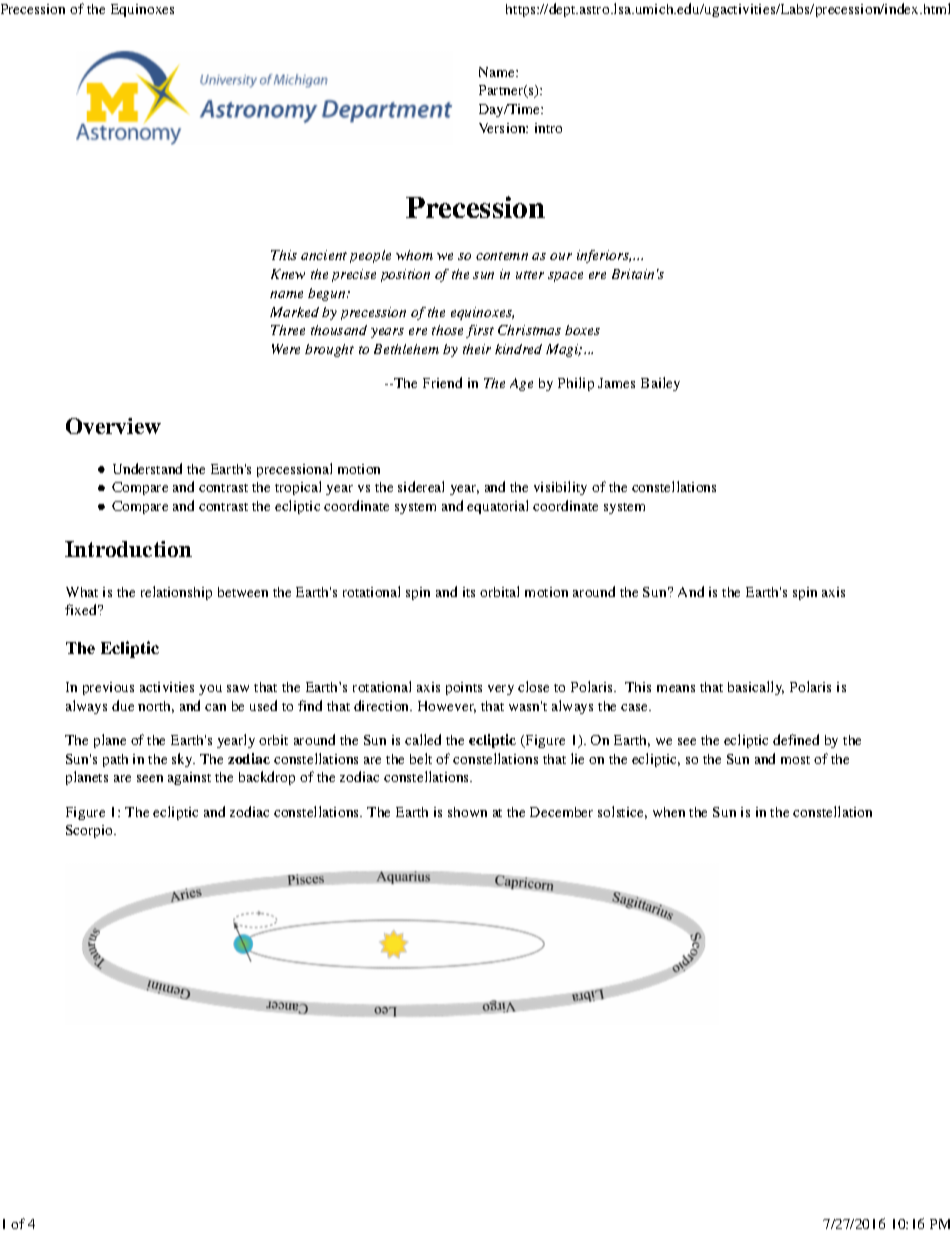  I want to click on visibility, so click(560, 488).
